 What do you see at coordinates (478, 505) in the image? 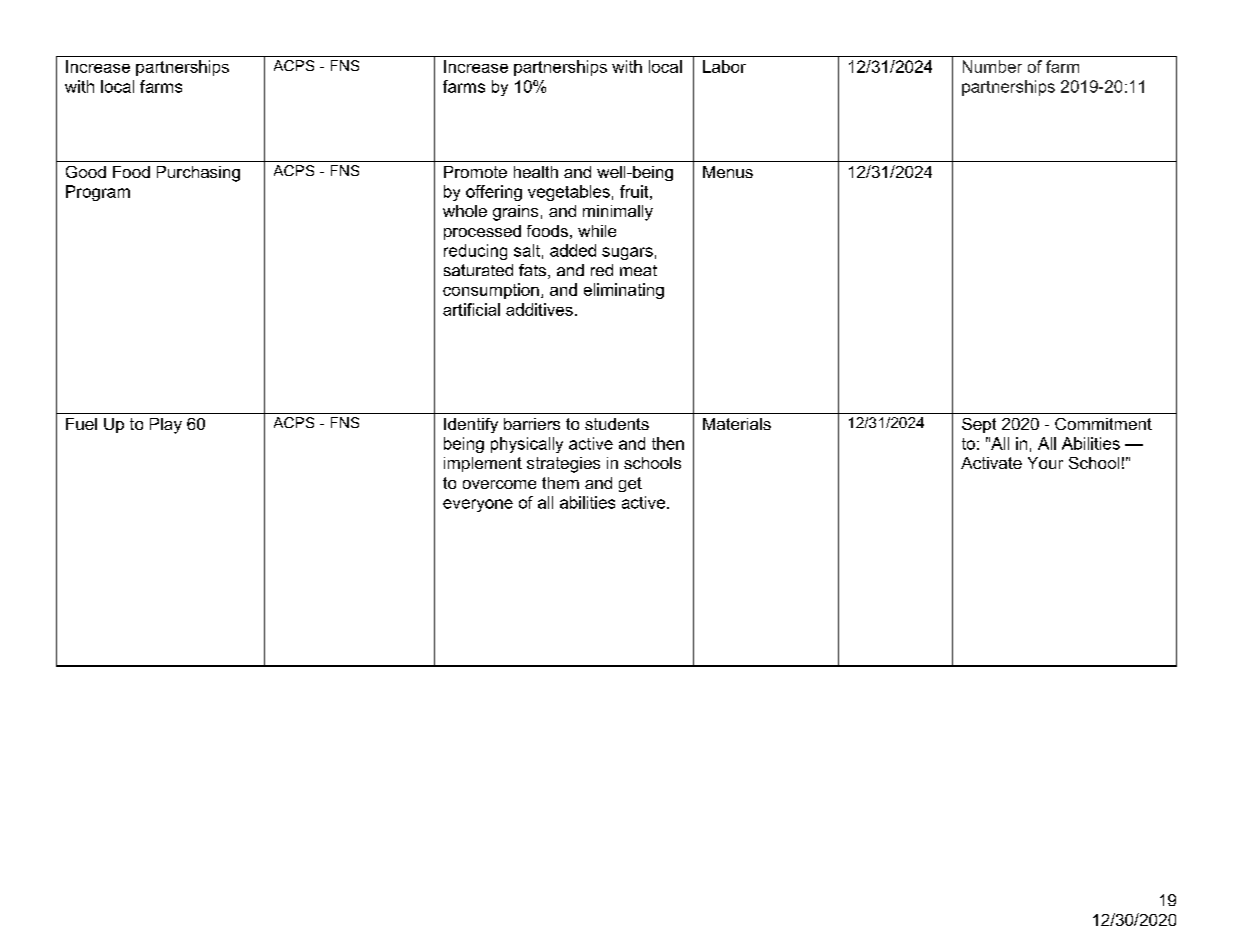
I see `everyone` at bounding box center [478, 505].
